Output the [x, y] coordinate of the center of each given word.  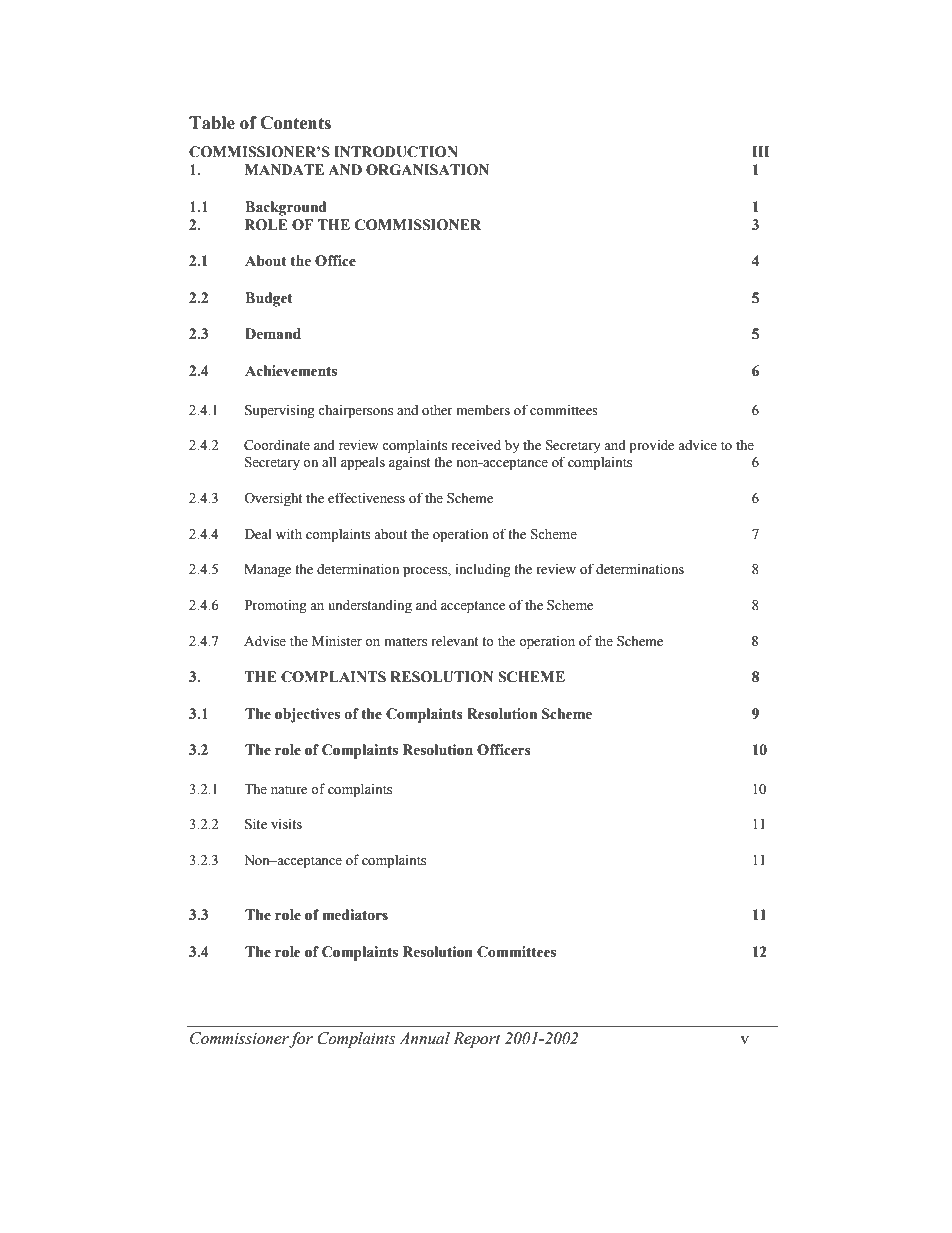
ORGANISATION [427, 170]
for [301, 1040]
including [483, 570]
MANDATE [284, 169]
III [760, 151]
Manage [267, 571]
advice [697, 445]
